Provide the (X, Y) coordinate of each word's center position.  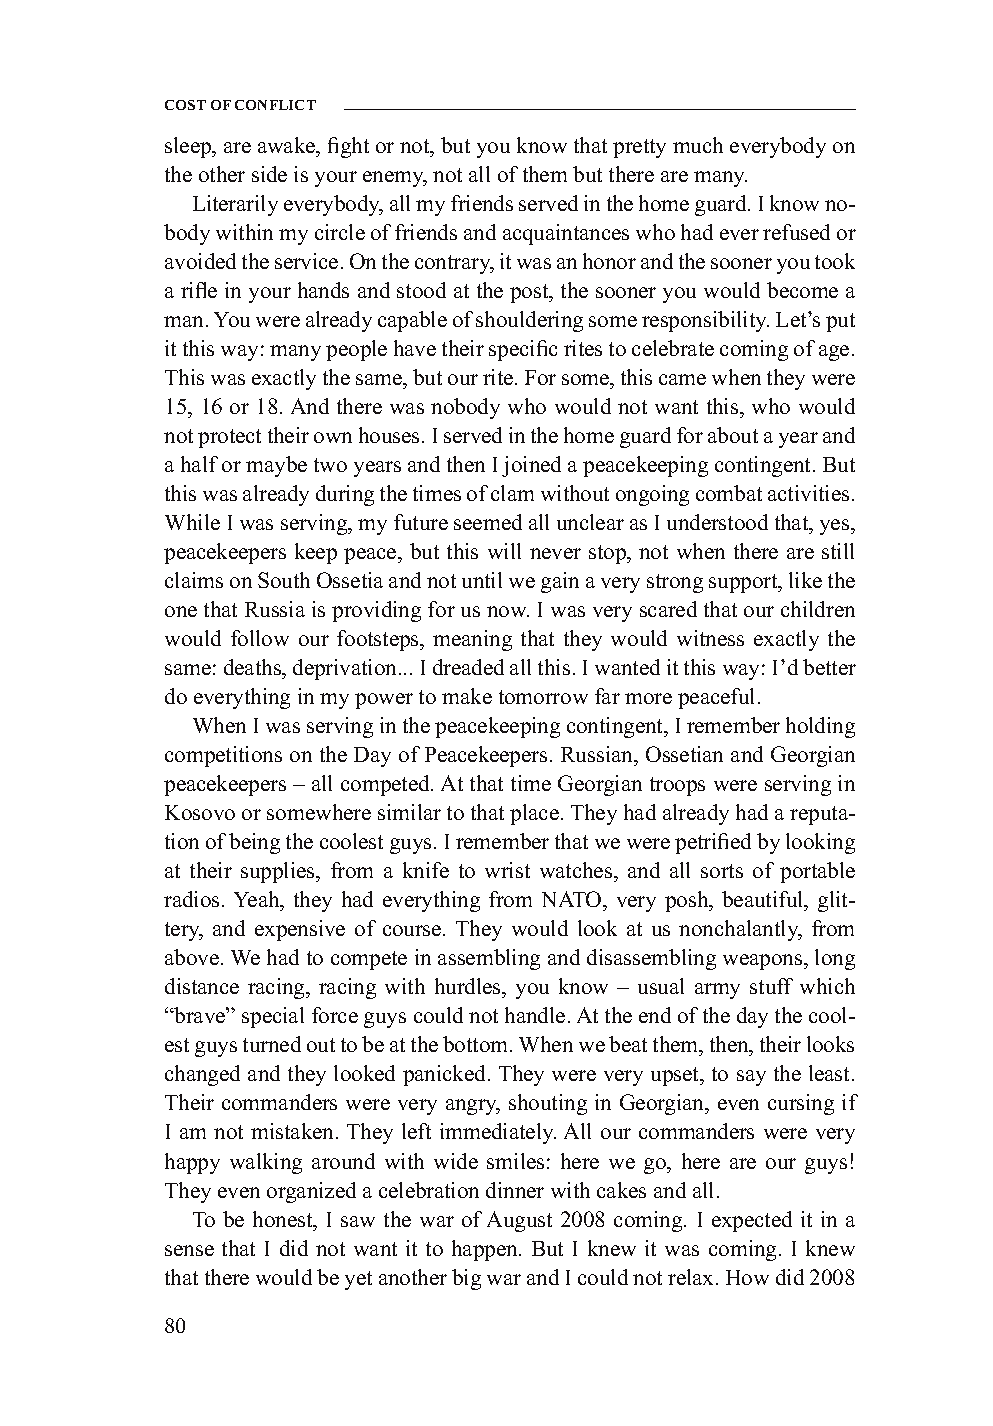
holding (820, 727)
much (698, 145)
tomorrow (543, 697)
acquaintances (566, 234)
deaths (254, 667)
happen (486, 1250)
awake (288, 145)
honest (284, 1219)
